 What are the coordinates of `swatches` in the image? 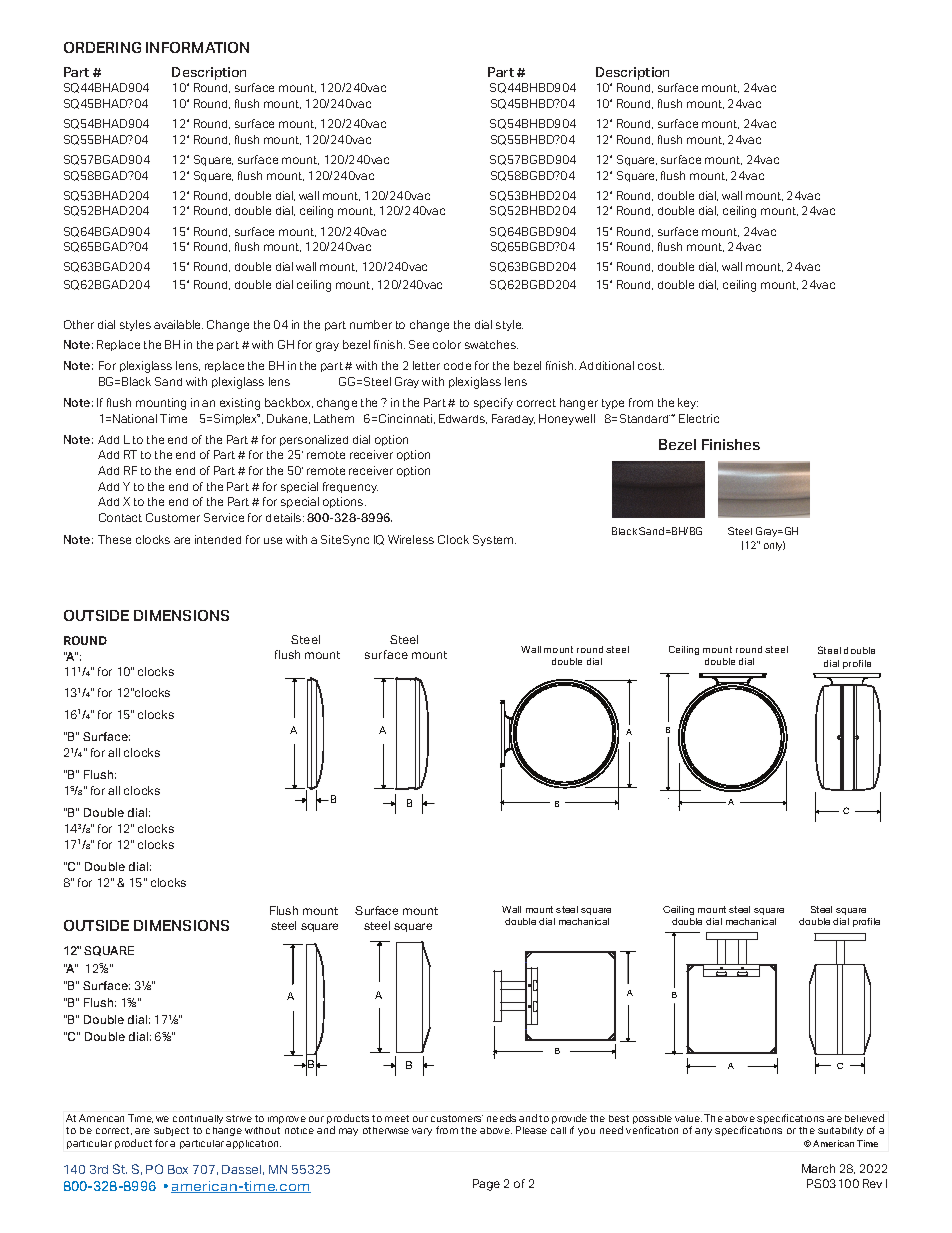 It's located at (491, 344).
